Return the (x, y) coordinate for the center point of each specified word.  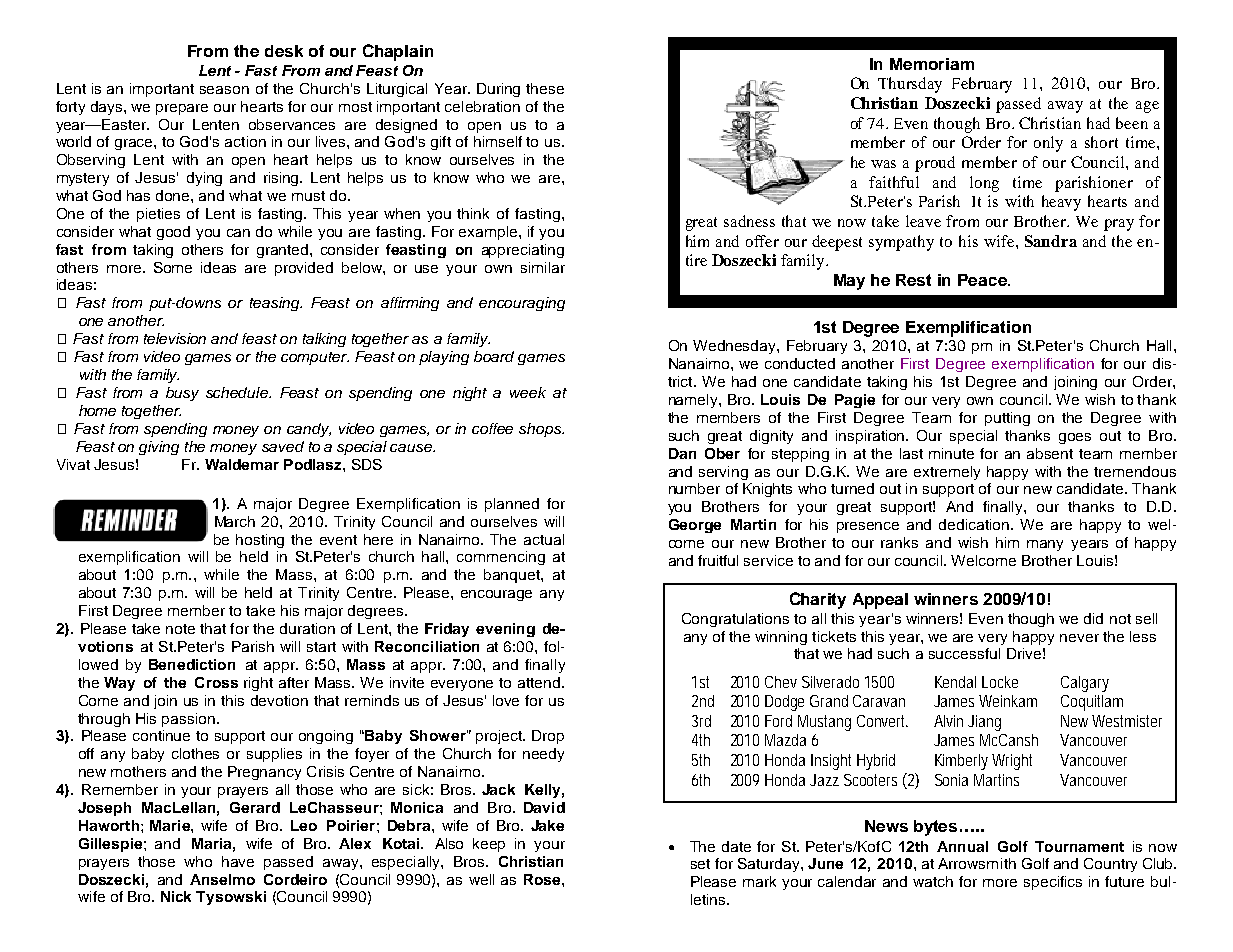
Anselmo (222, 879)
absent (1050, 453)
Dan (682, 453)
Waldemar (242, 464)
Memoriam (932, 64)
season (224, 90)
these (545, 88)
